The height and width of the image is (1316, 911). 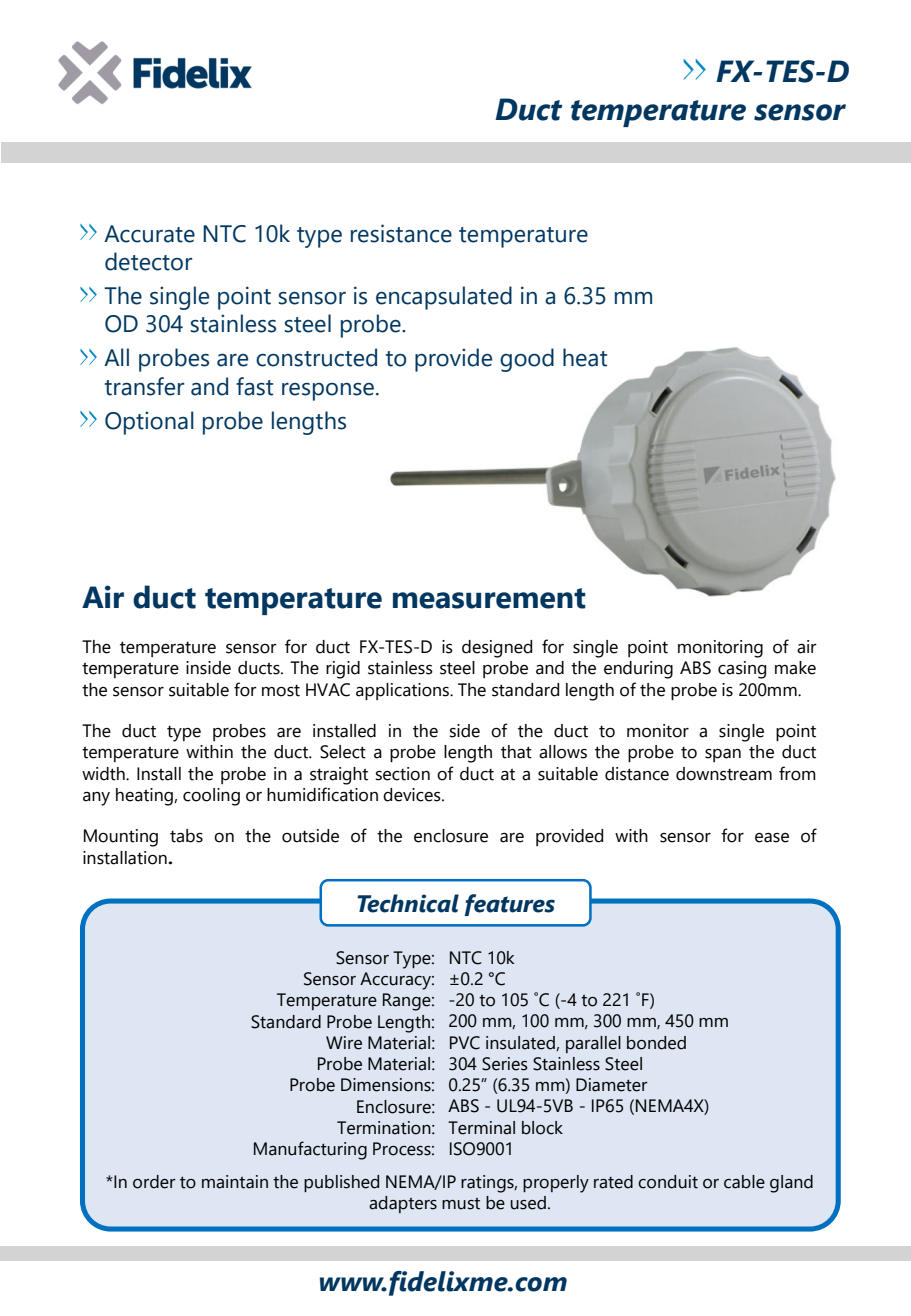 What do you see at coordinates (527, 360) in the image?
I see `good` at bounding box center [527, 360].
